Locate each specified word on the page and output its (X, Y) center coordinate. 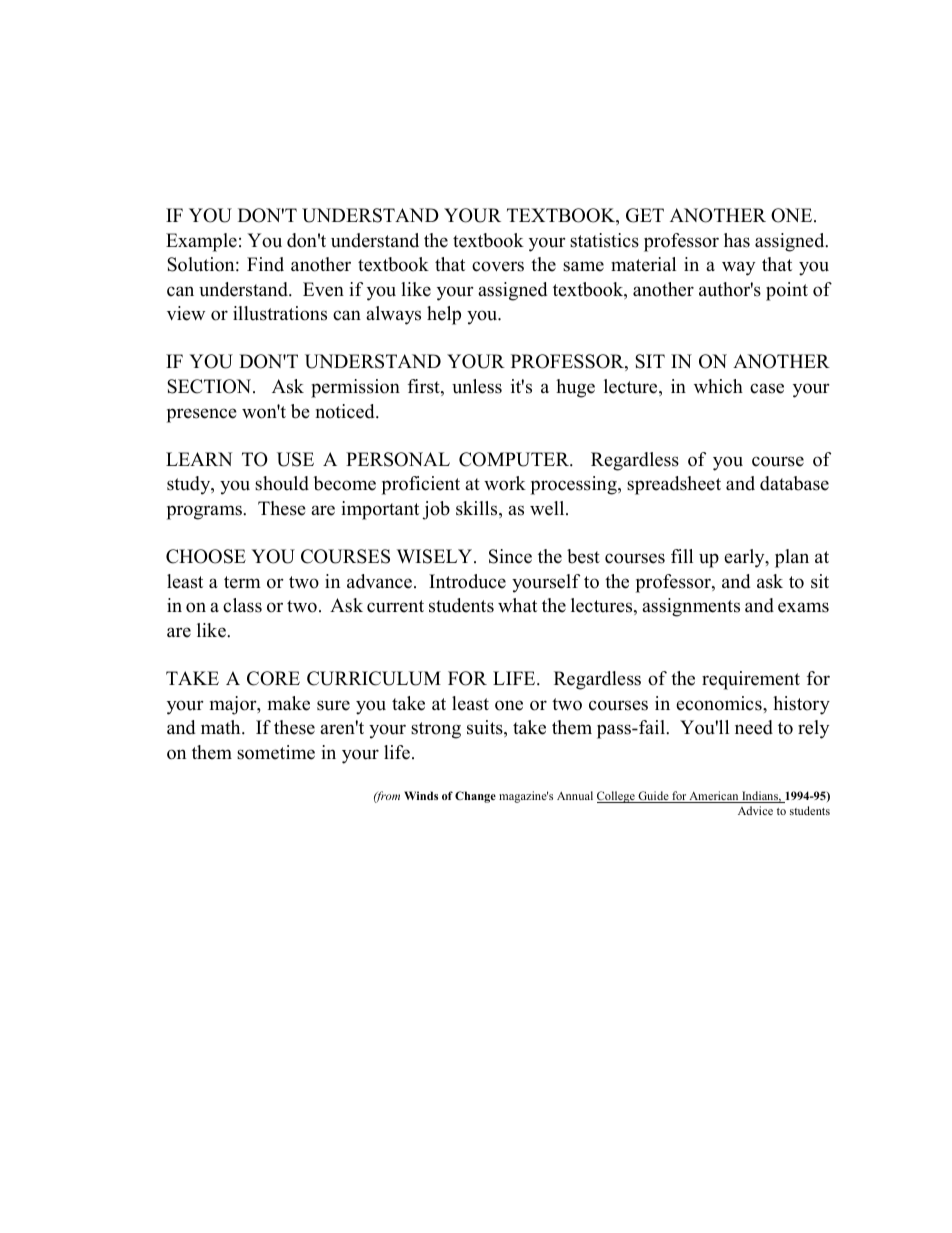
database (794, 483)
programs (205, 512)
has (737, 240)
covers (498, 266)
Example (201, 242)
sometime (276, 752)
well (548, 508)
